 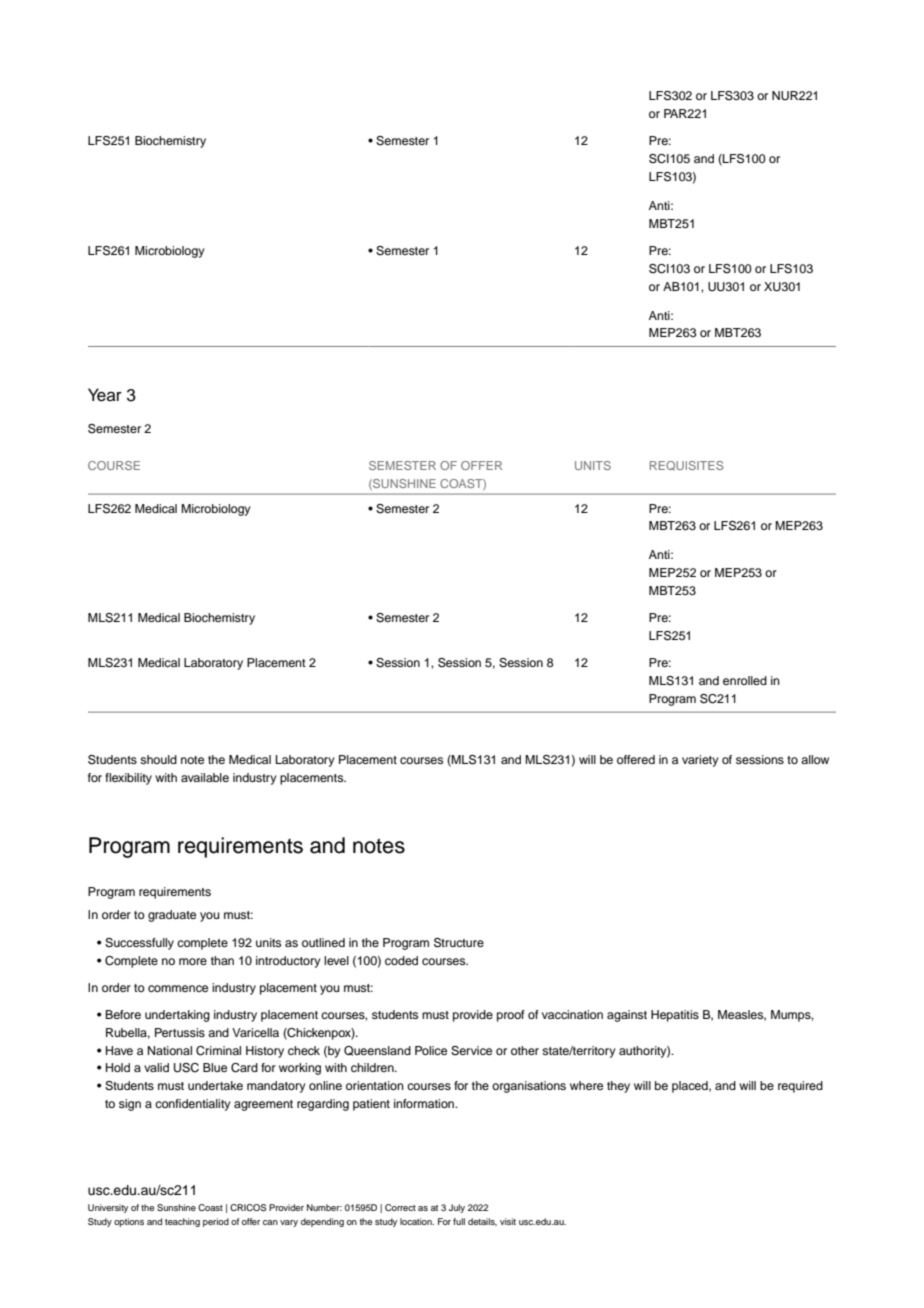 I want to click on July, so click(x=456, y=1208).
